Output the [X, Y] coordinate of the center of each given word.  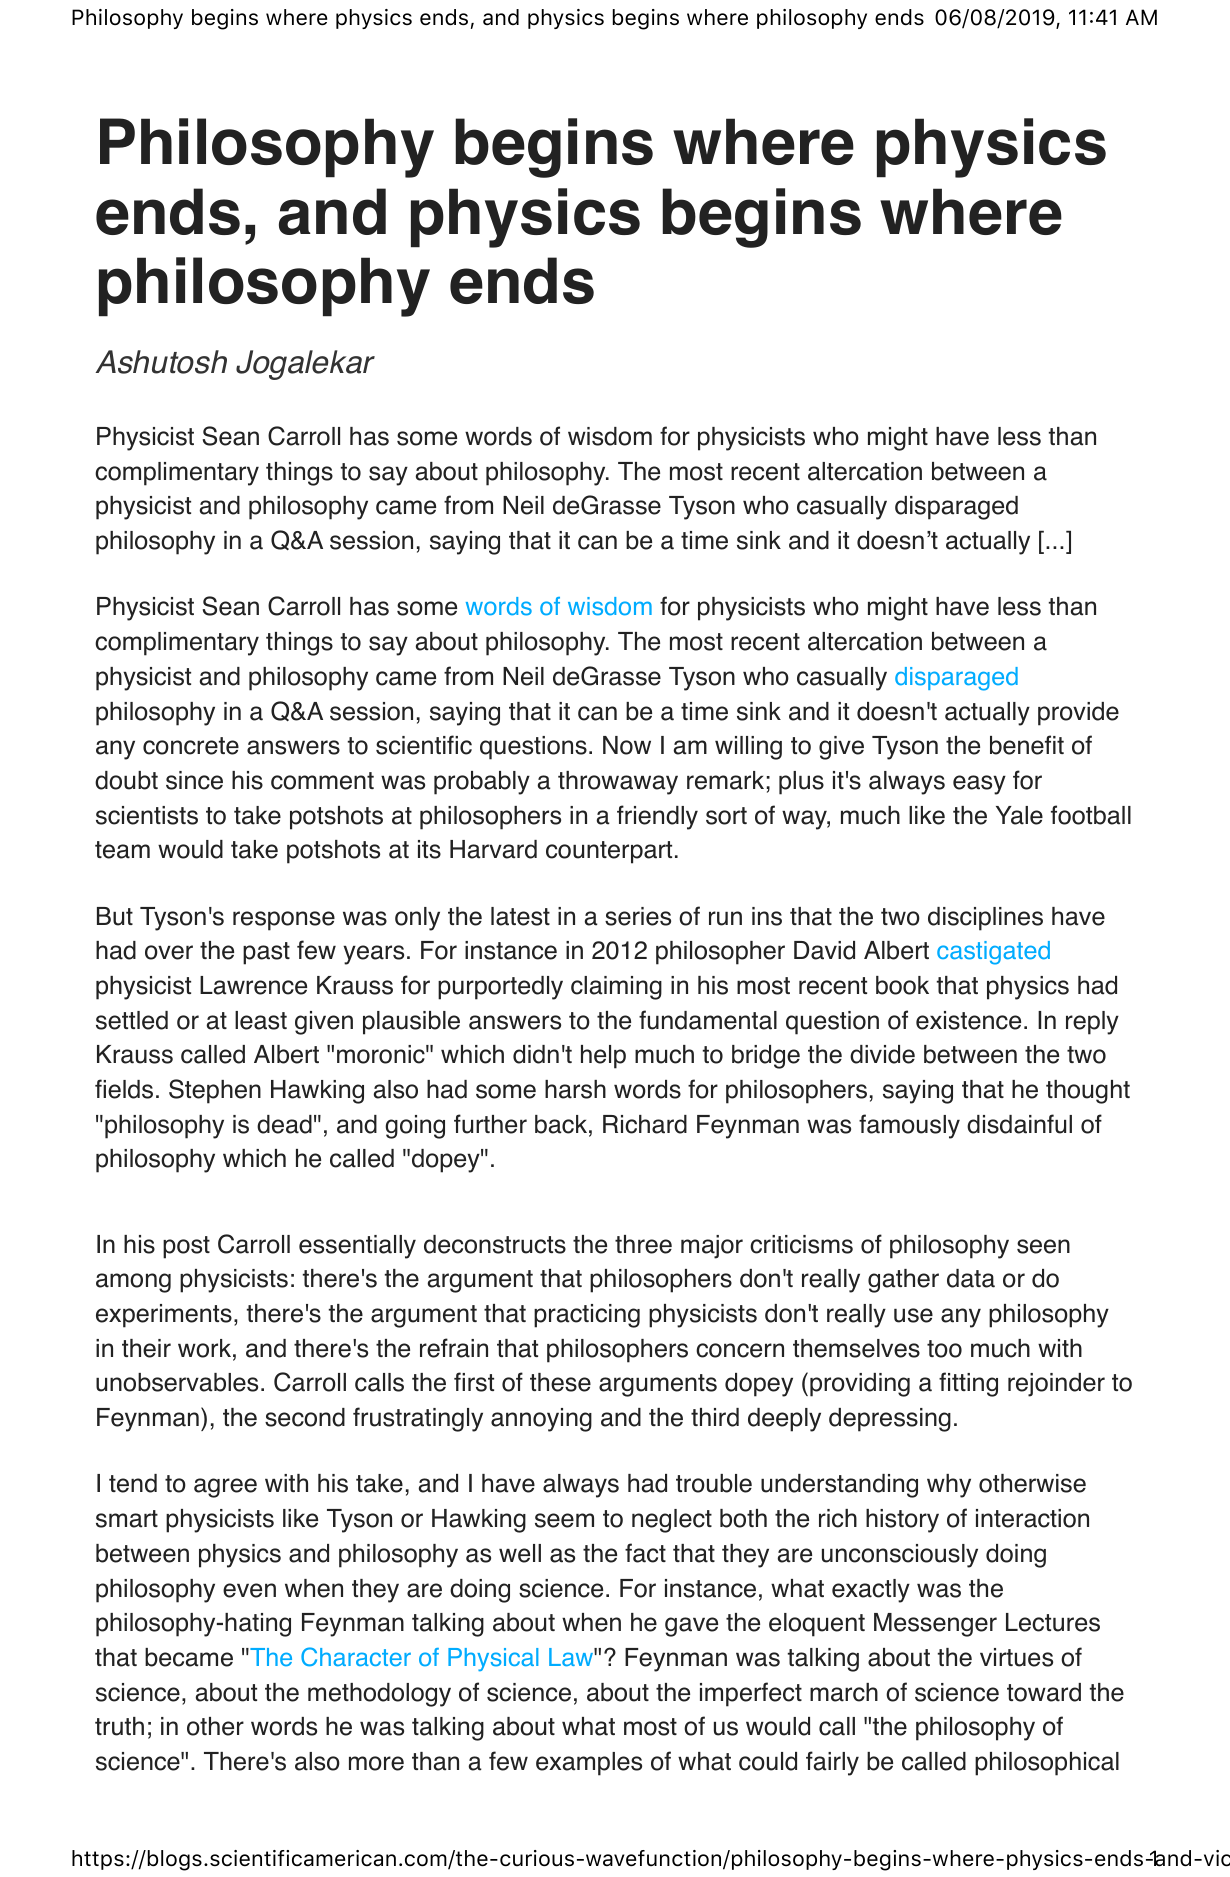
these [560, 1382]
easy [979, 785]
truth [119, 1726]
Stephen [215, 1091]
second [305, 1417]
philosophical [1047, 1764]
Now [627, 745]
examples [589, 1764]
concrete [191, 746]
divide [882, 1054]
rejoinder [1056, 1385]
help [603, 1057]
